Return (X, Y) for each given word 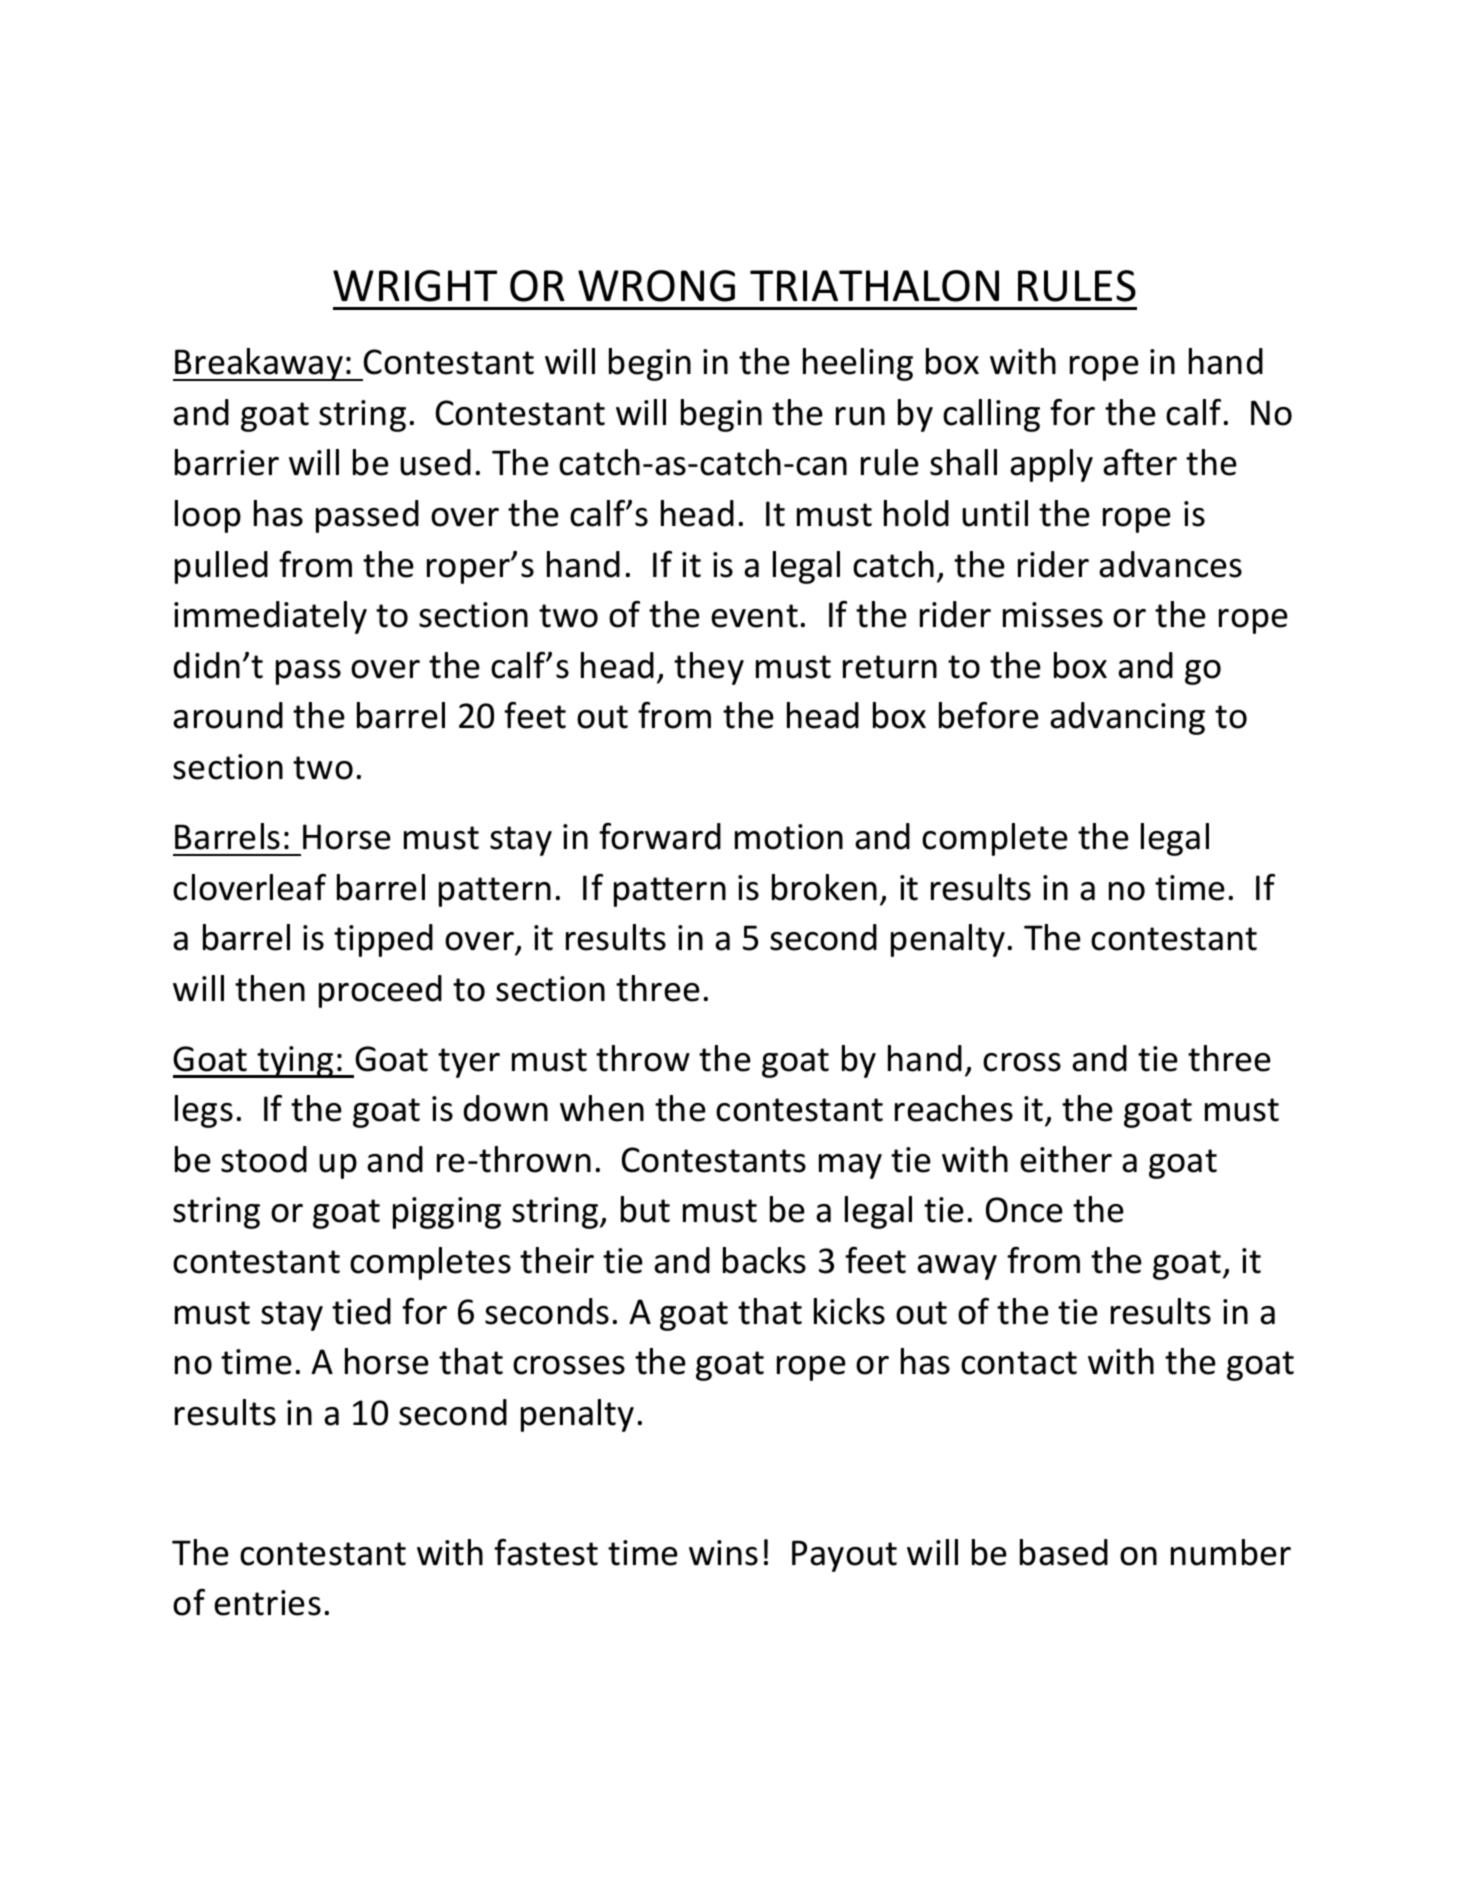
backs (764, 1260)
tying (296, 1062)
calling (991, 415)
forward (660, 836)
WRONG (656, 286)
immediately (270, 617)
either (1066, 1159)
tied (361, 1311)
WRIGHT (415, 286)
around (228, 715)
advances (1170, 564)
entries (267, 1603)
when (602, 1108)
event (754, 616)
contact (1019, 1363)
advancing (1127, 718)
